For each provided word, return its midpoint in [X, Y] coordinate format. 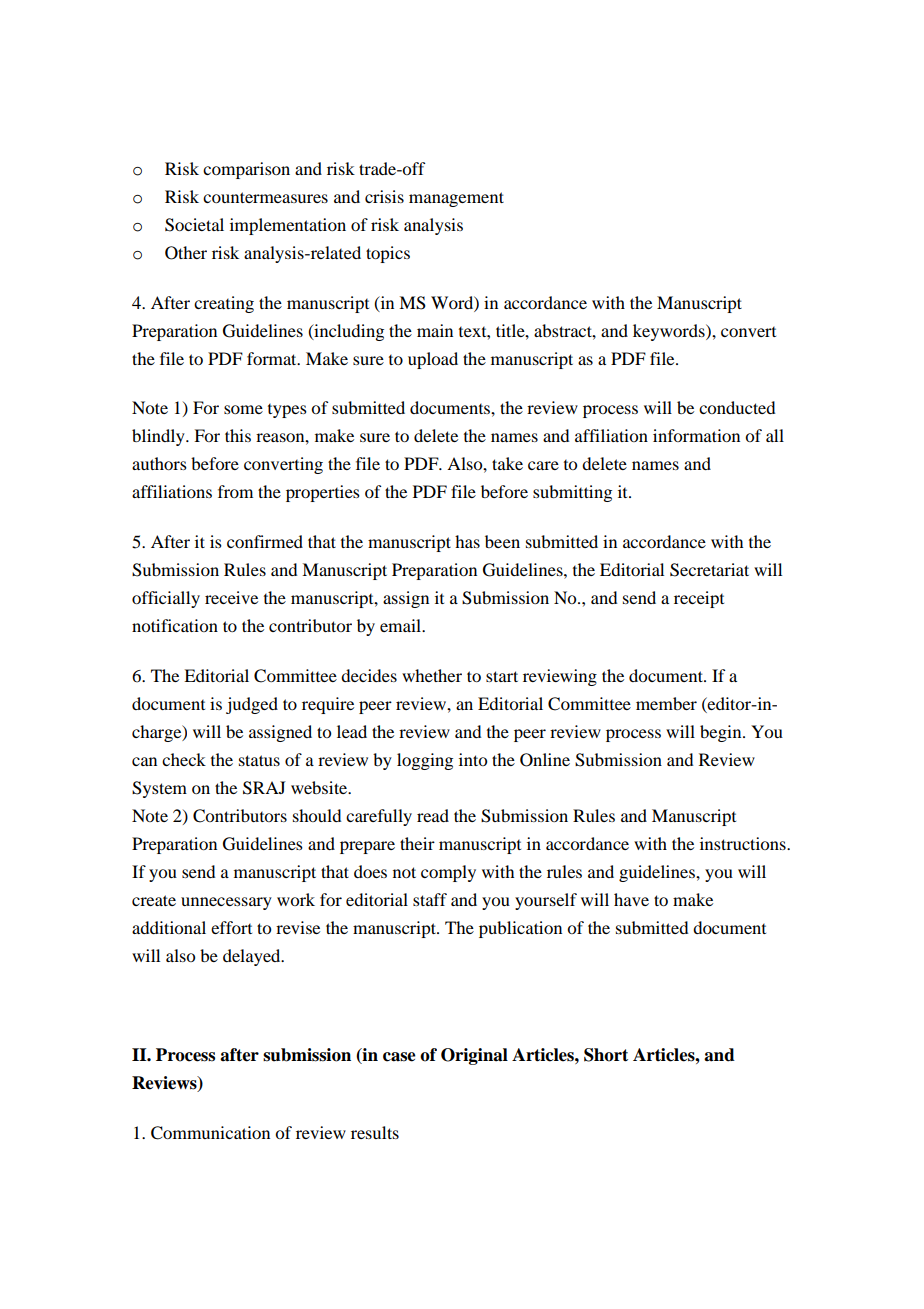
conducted [737, 407]
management [456, 199]
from [235, 491]
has [467, 541]
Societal [194, 225]
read [433, 815]
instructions [744, 843]
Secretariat [709, 570]
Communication [210, 1133]
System [159, 789]
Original [474, 1056]
